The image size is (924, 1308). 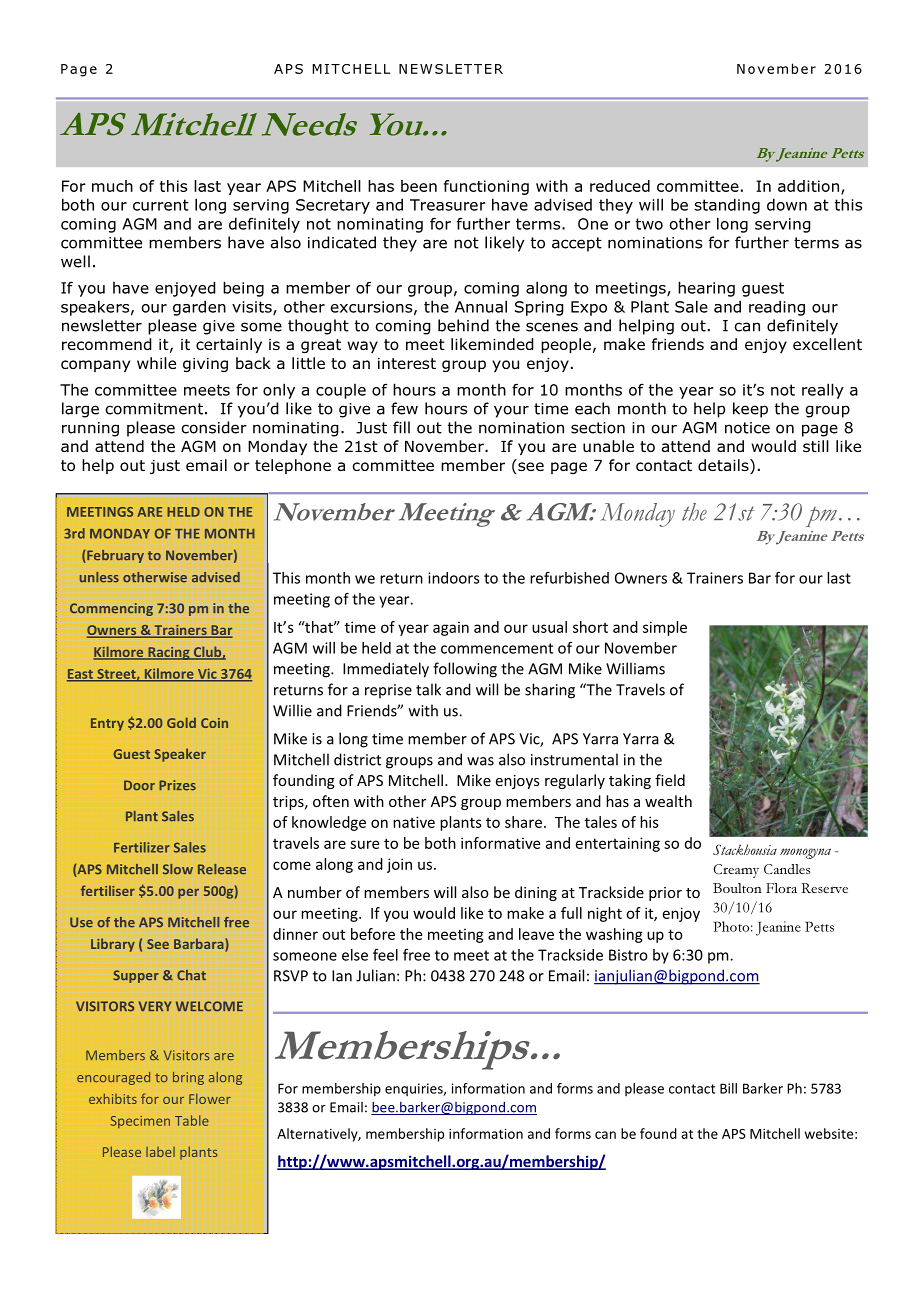 What do you see at coordinates (728, 1088) in the screenshot?
I see `Bill` at bounding box center [728, 1088].
